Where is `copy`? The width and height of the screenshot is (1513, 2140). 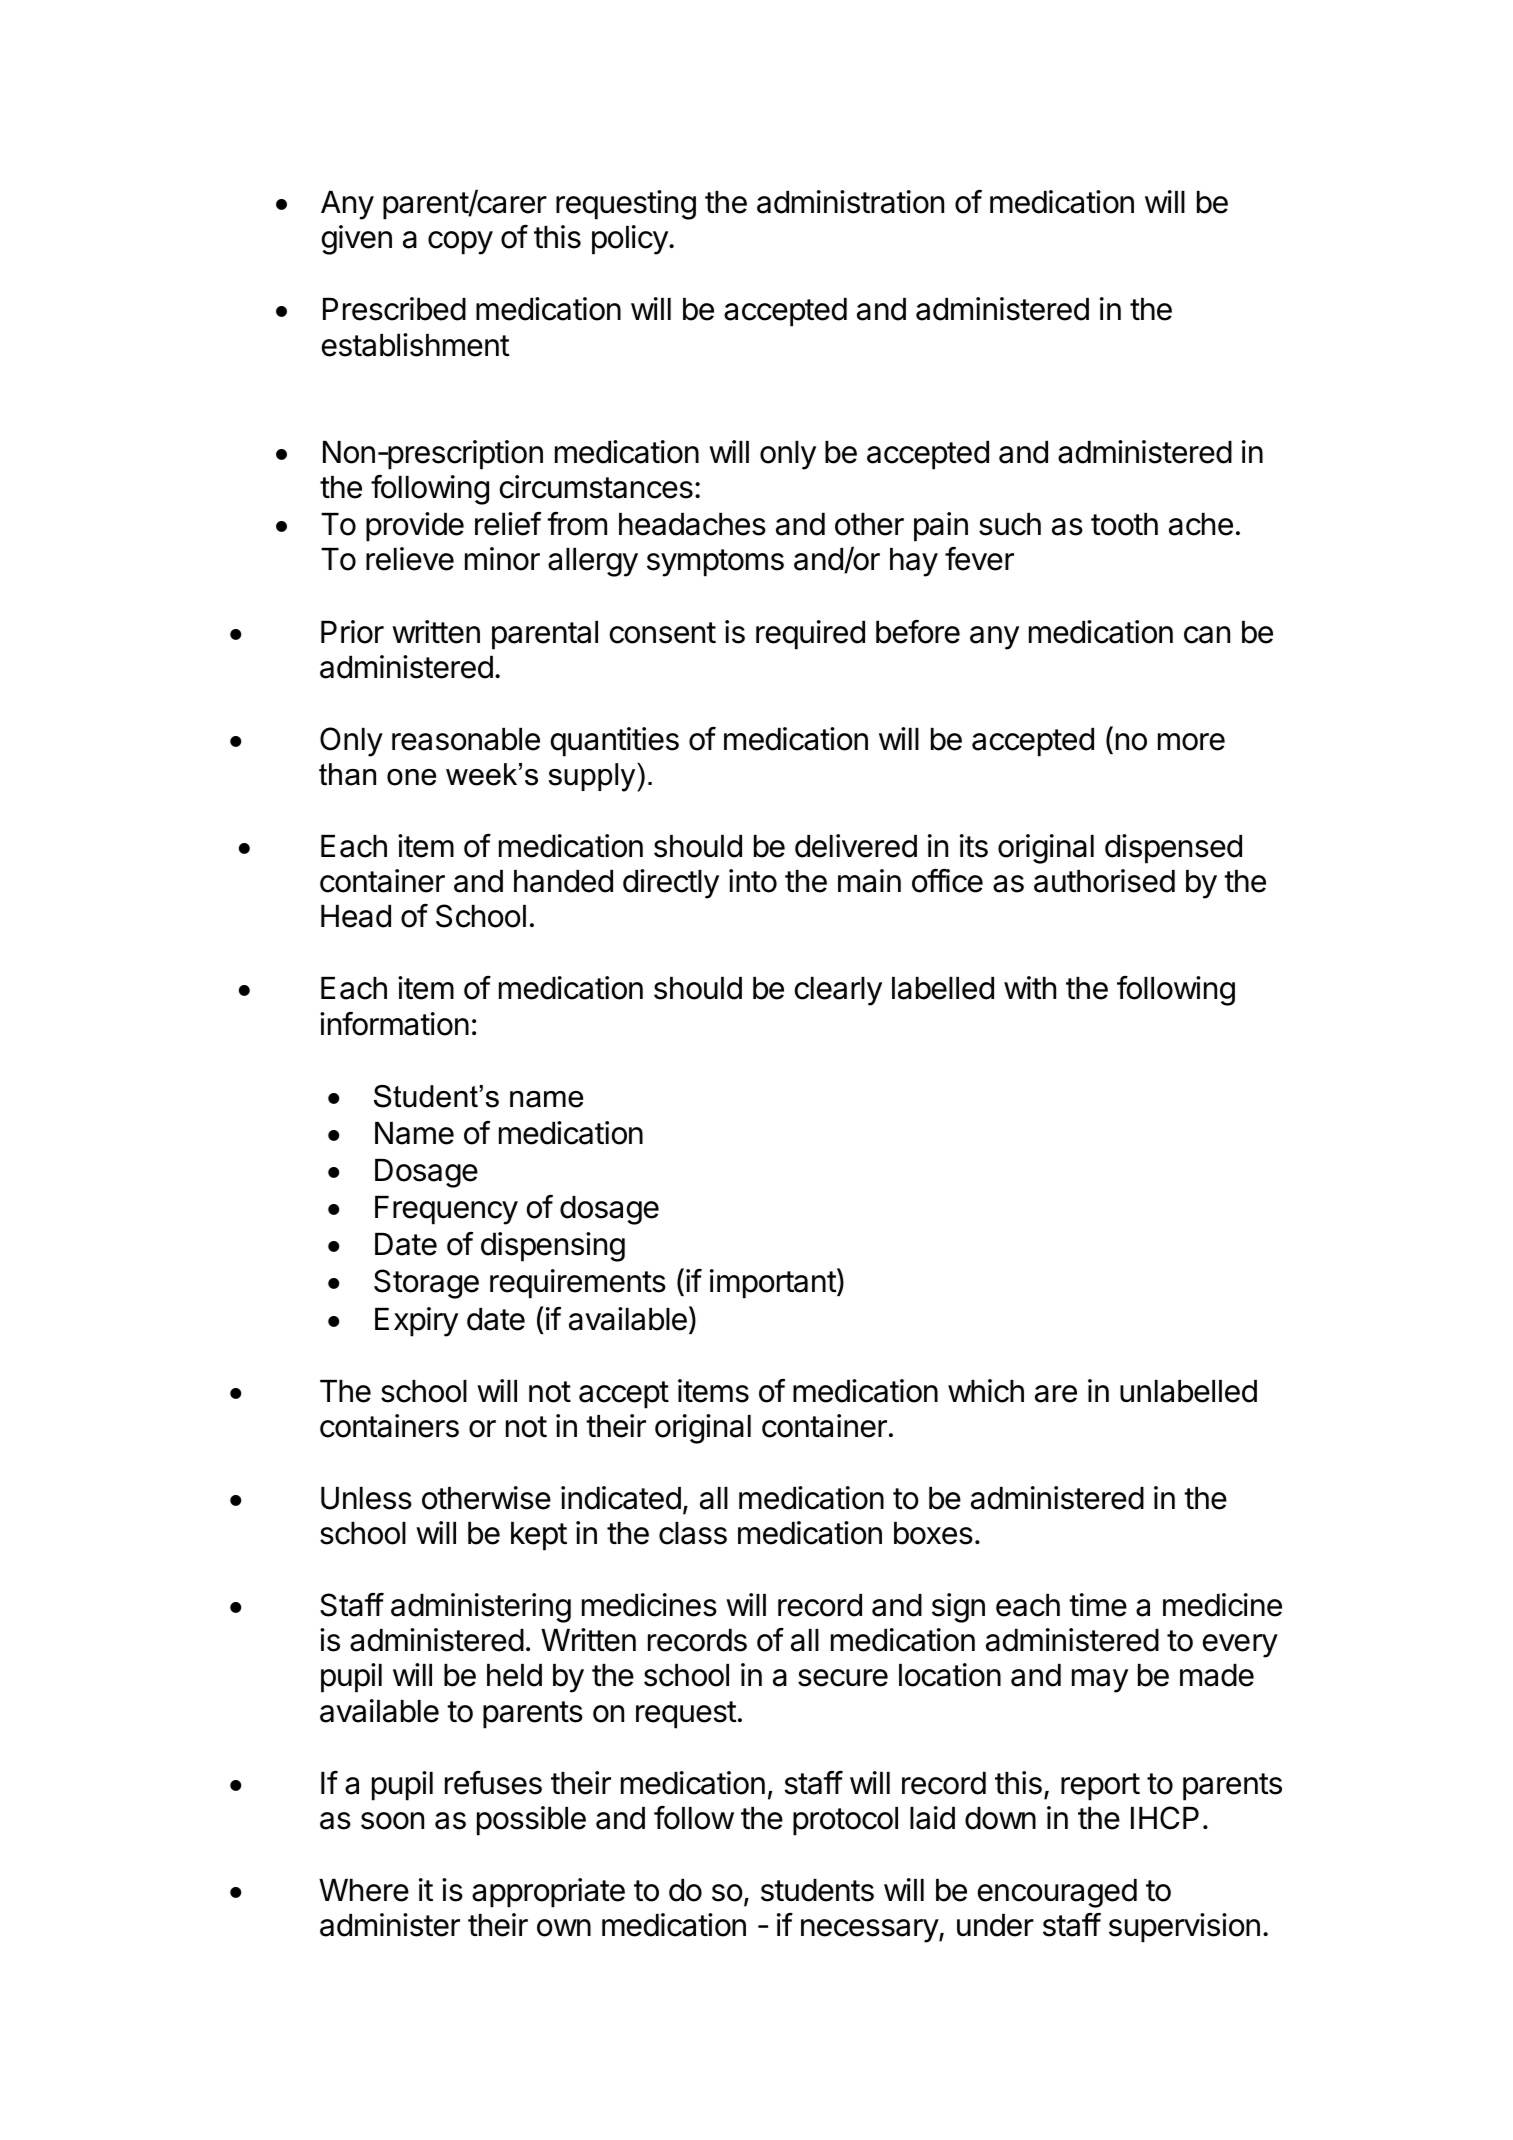 copy is located at coordinates (460, 243).
